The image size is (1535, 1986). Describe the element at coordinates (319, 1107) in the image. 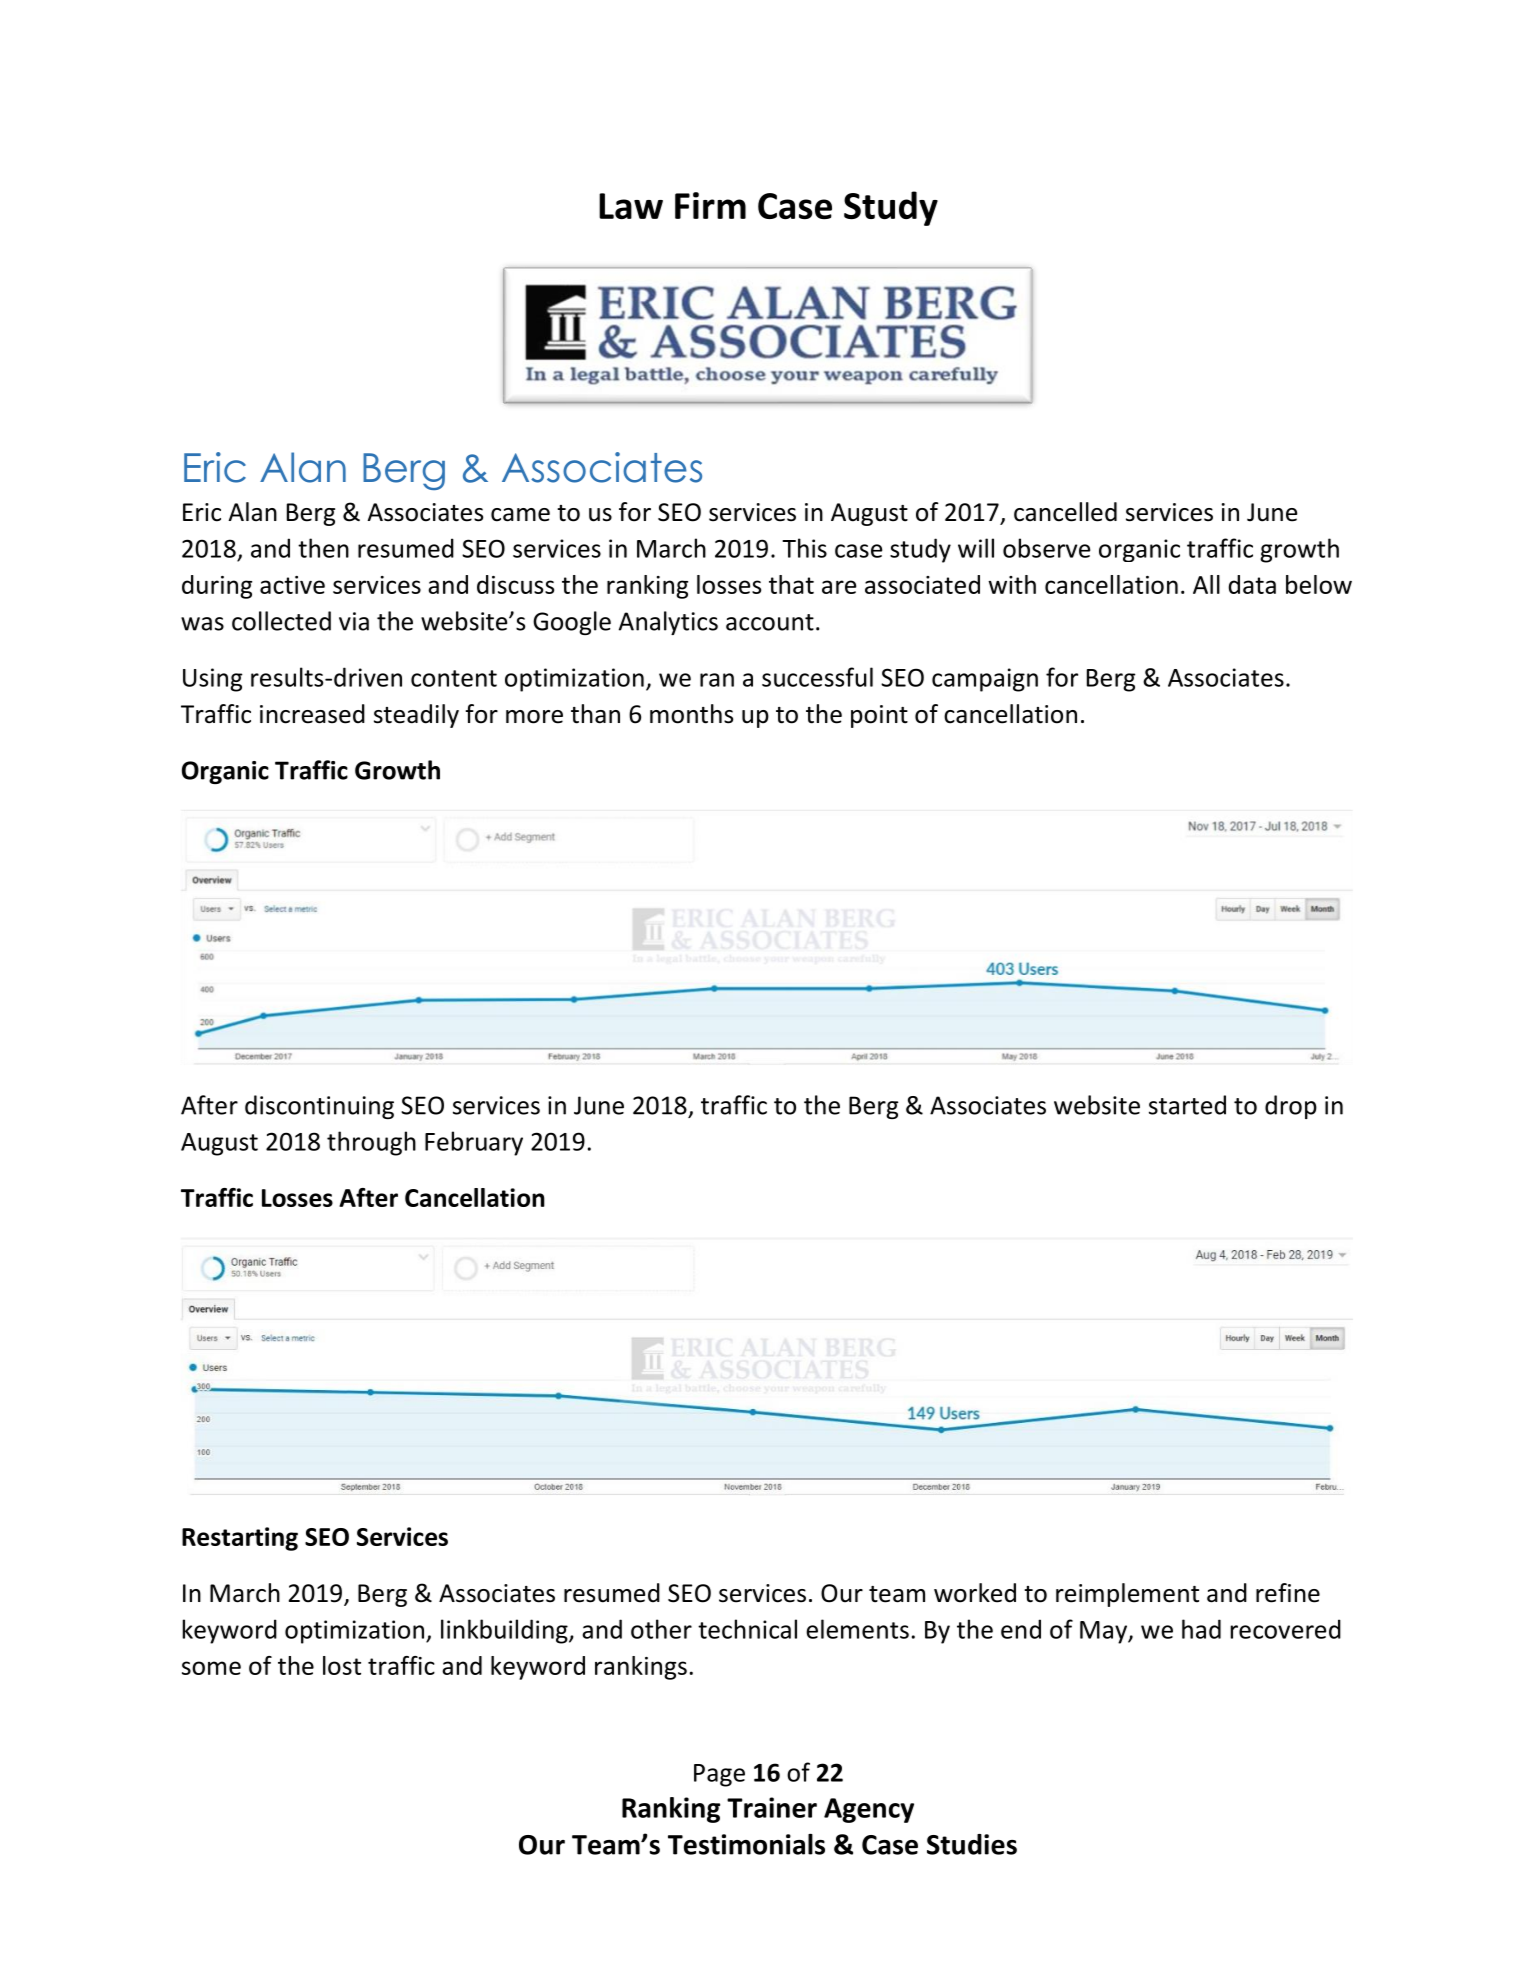

I see `discontinuing` at that location.
